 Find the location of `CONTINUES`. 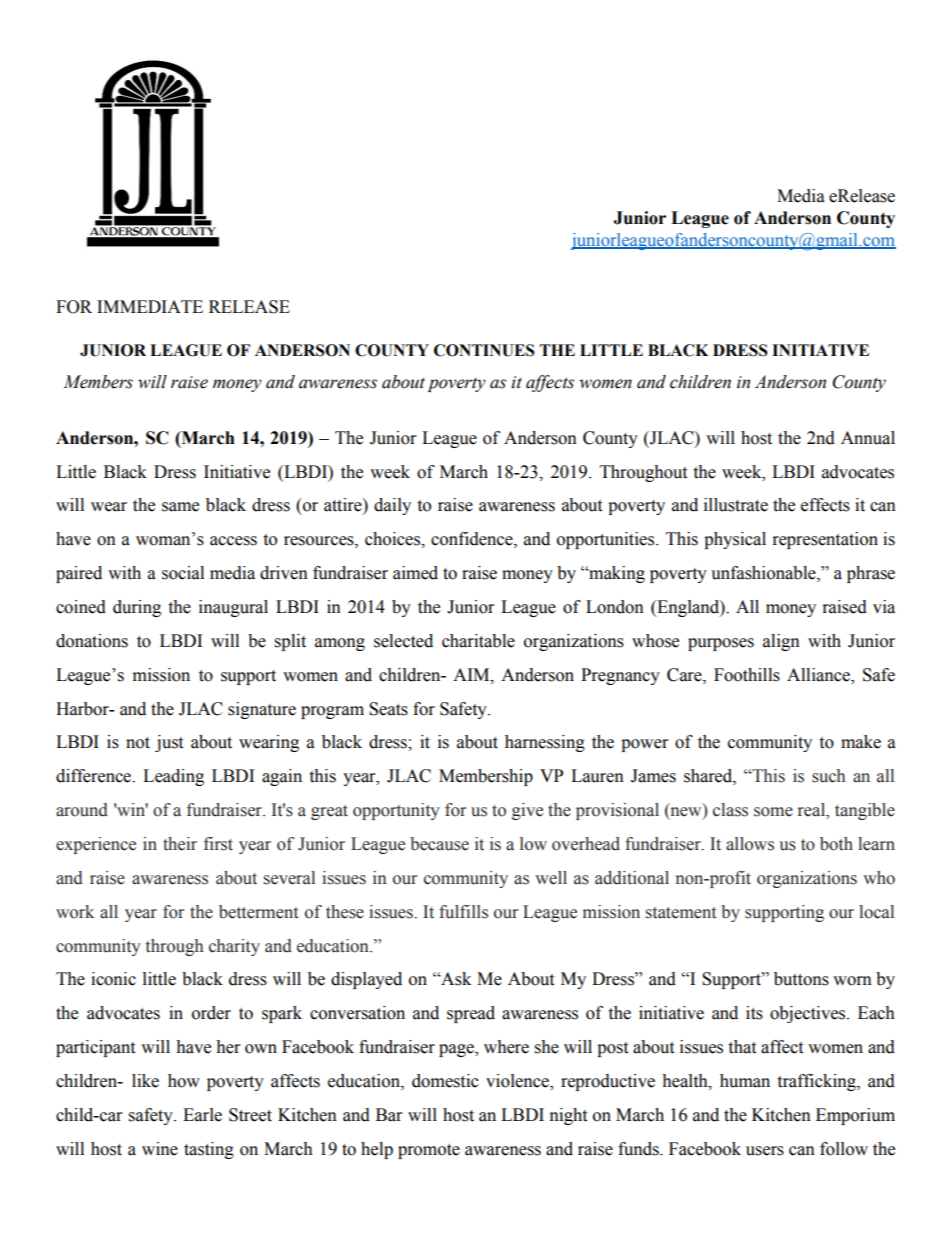

CONTINUES is located at coordinates (484, 350).
